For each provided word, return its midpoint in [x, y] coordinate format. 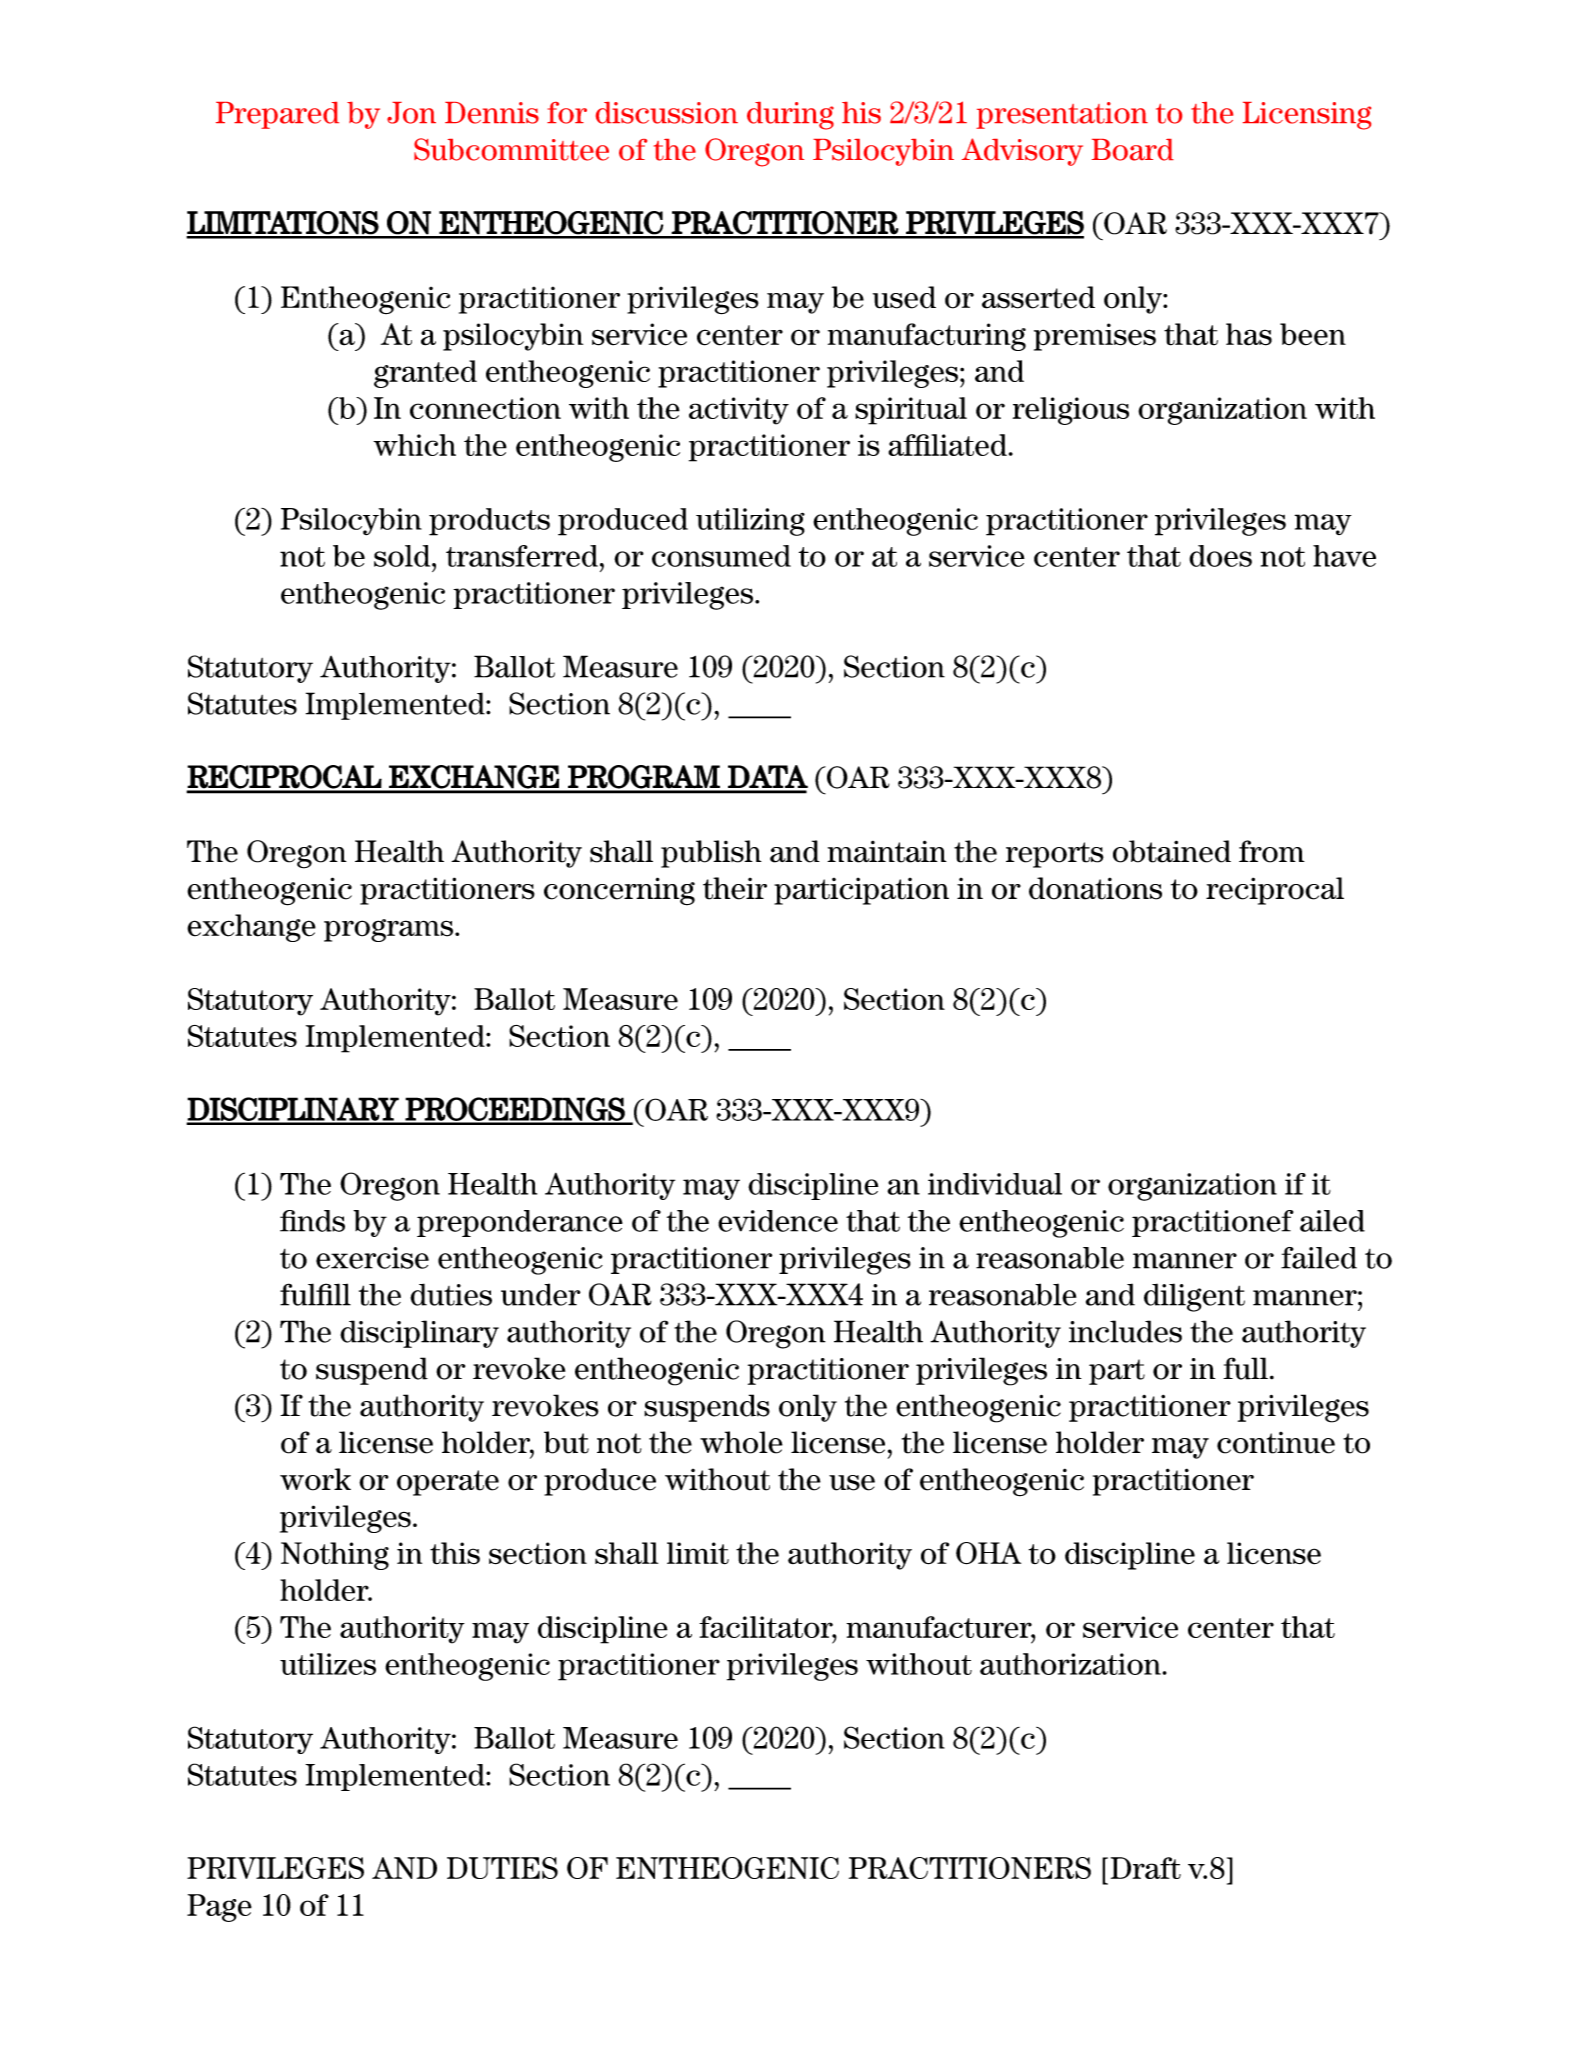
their [735, 888]
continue [1276, 1443]
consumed [721, 556]
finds [312, 1221]
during [790, 116]
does [1220, 556]
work [315, 1479]
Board [1133, 150]
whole [741, 1442]
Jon [411, 113]
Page [219, 1908]
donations [1095, 888]
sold [403, 556]
